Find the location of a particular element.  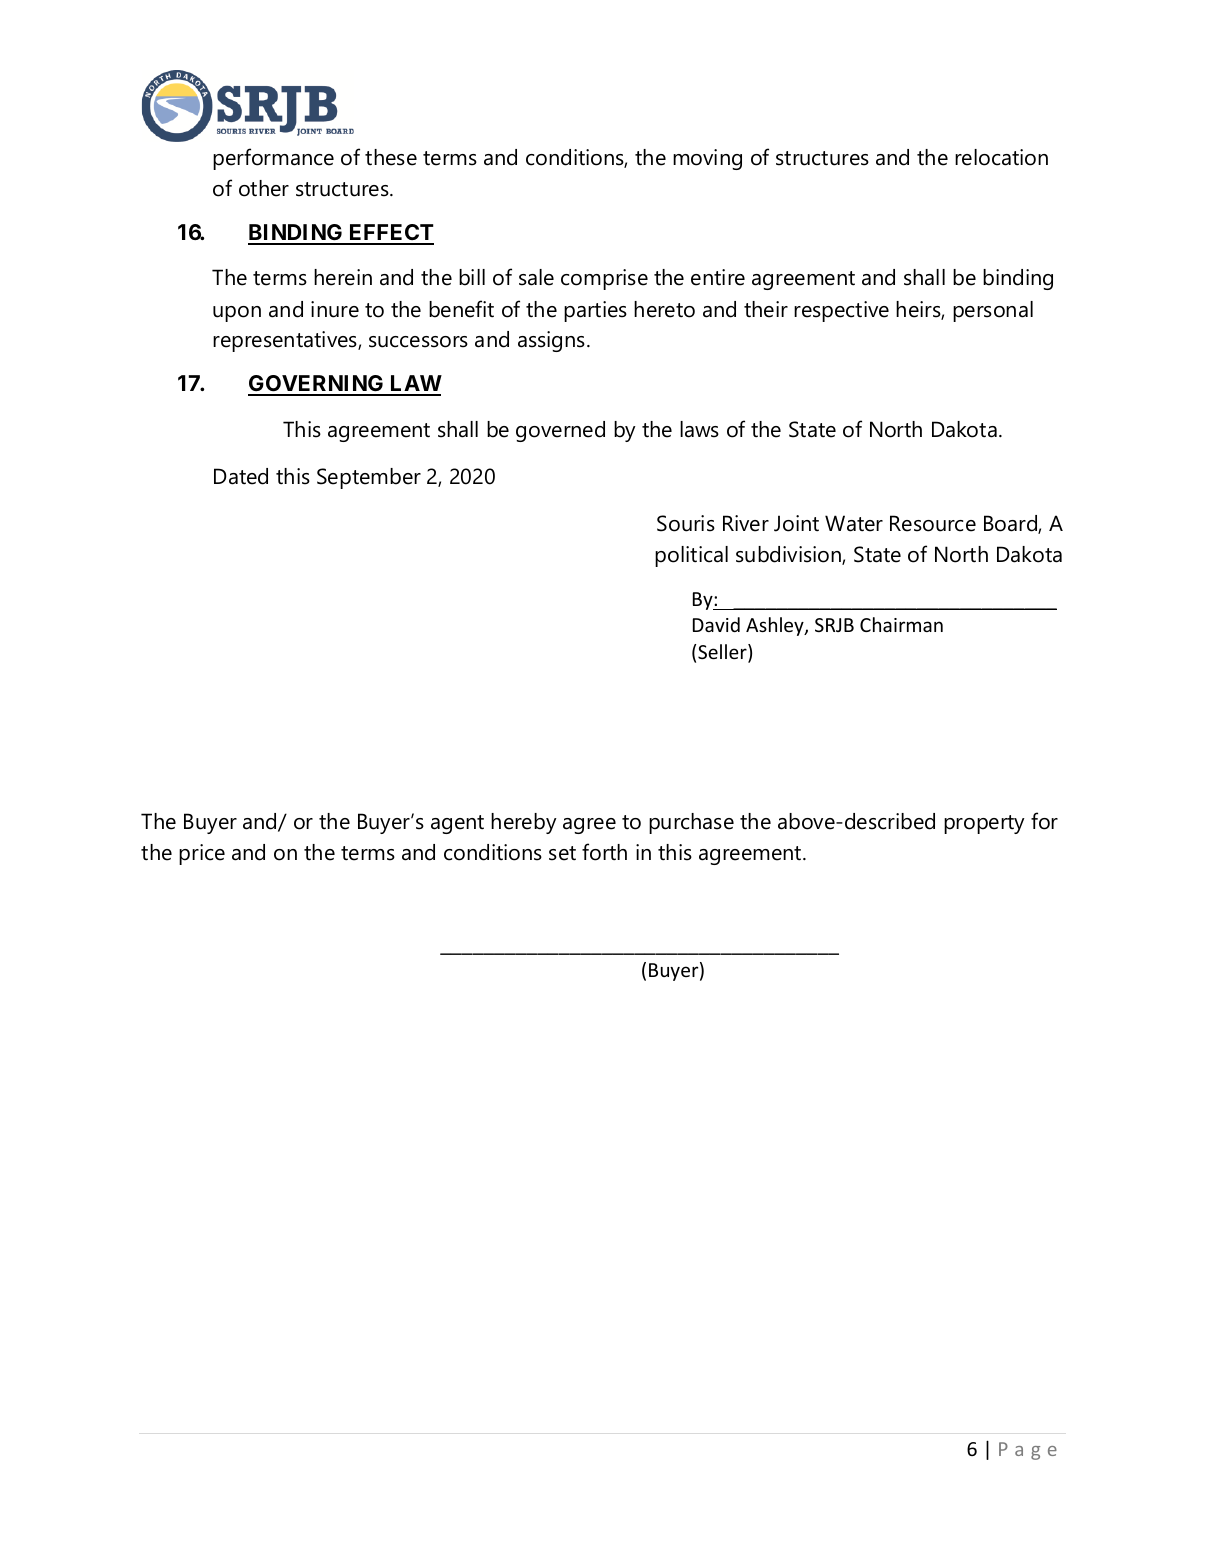

moving is located at coordinates (707, 159).
